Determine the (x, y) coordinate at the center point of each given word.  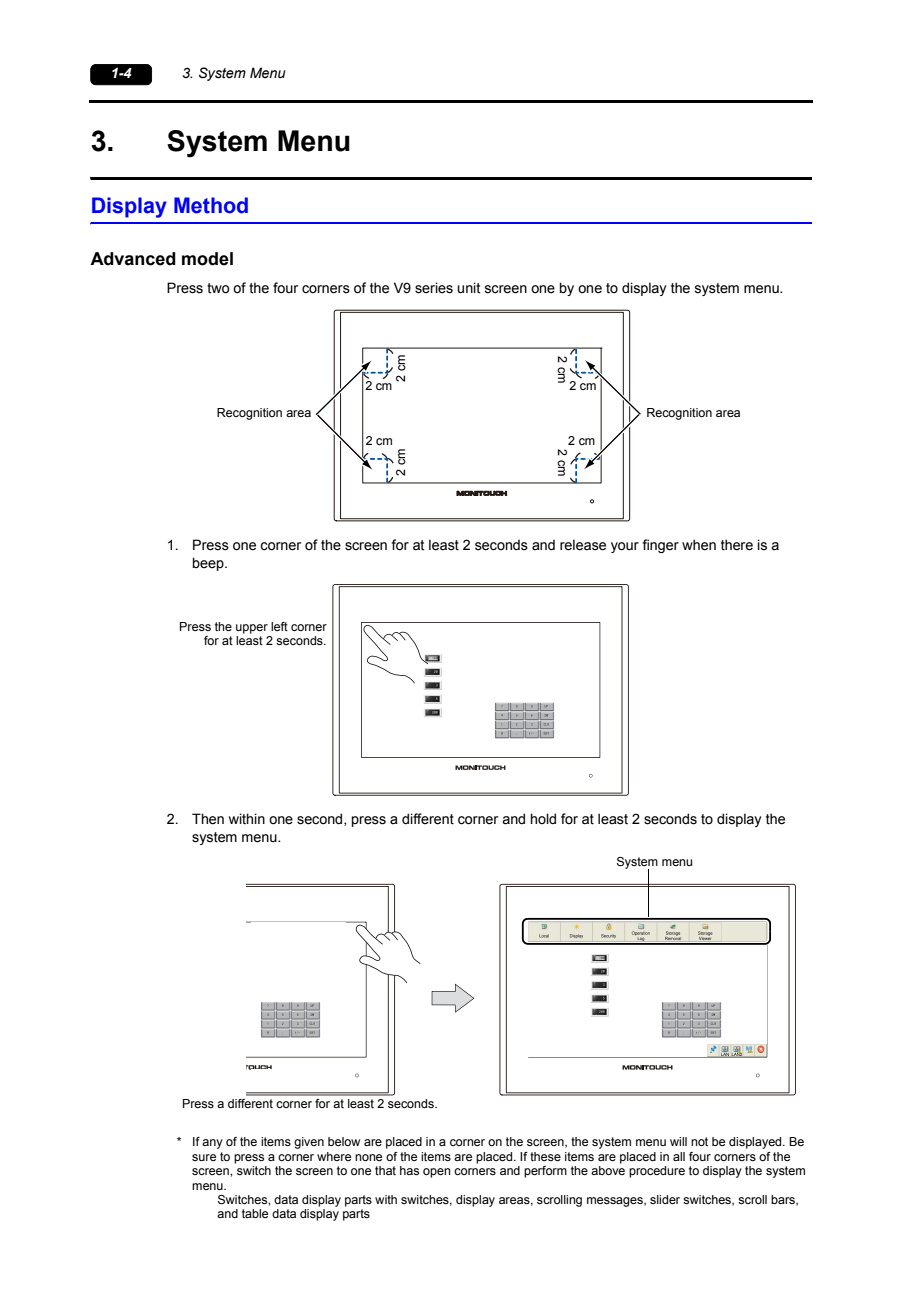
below (344, 1141)
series (434, 288)
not (699, 1141)
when (699, 545)
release (583, 545)
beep (209, 564)
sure (204, 1157)
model (207, 259)
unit (469, 288)
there (737, 545)
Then (208, 819)
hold (543, 819)
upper (252, 629)
